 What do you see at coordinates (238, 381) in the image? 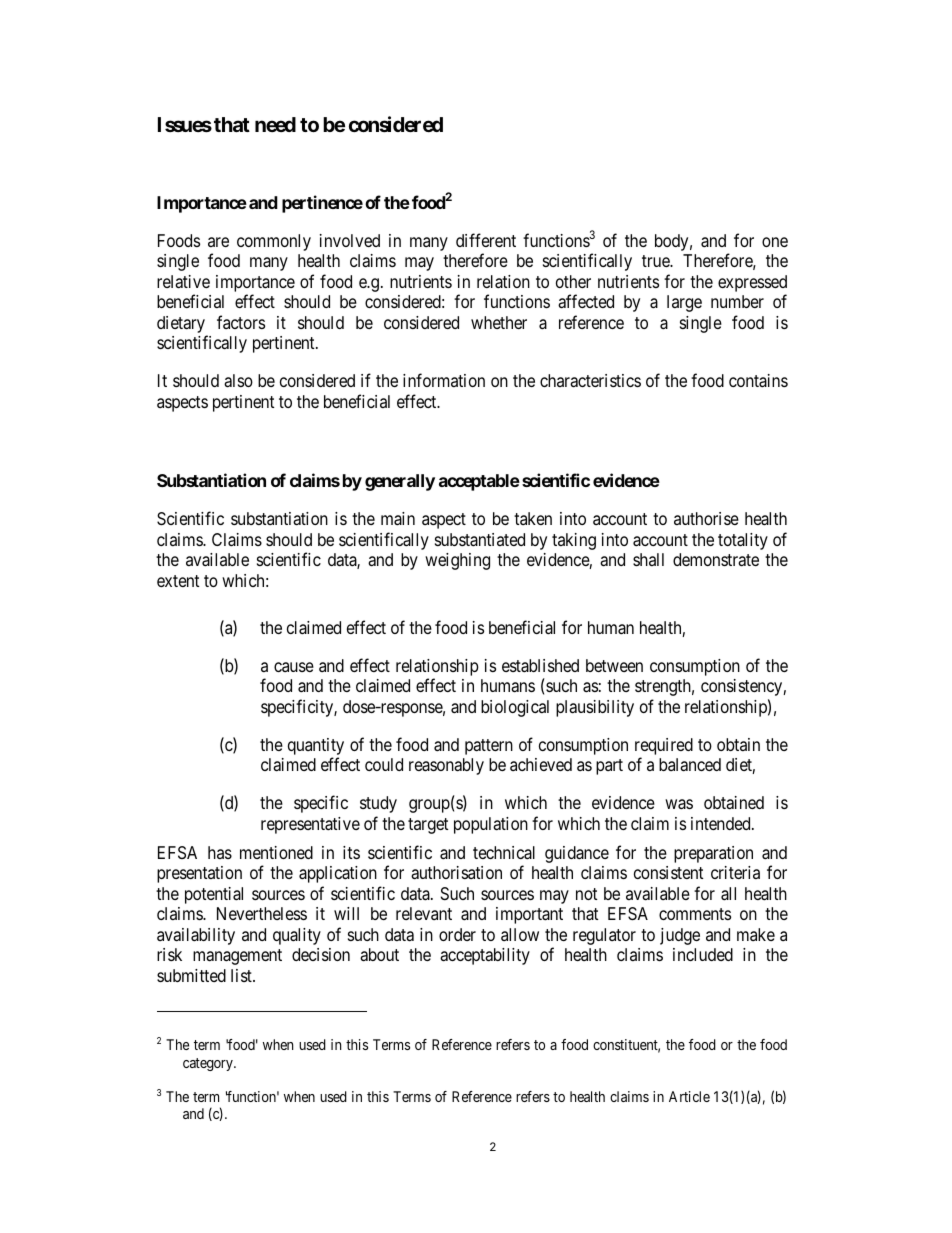
I see `also` at bounding box center [238, 381].
